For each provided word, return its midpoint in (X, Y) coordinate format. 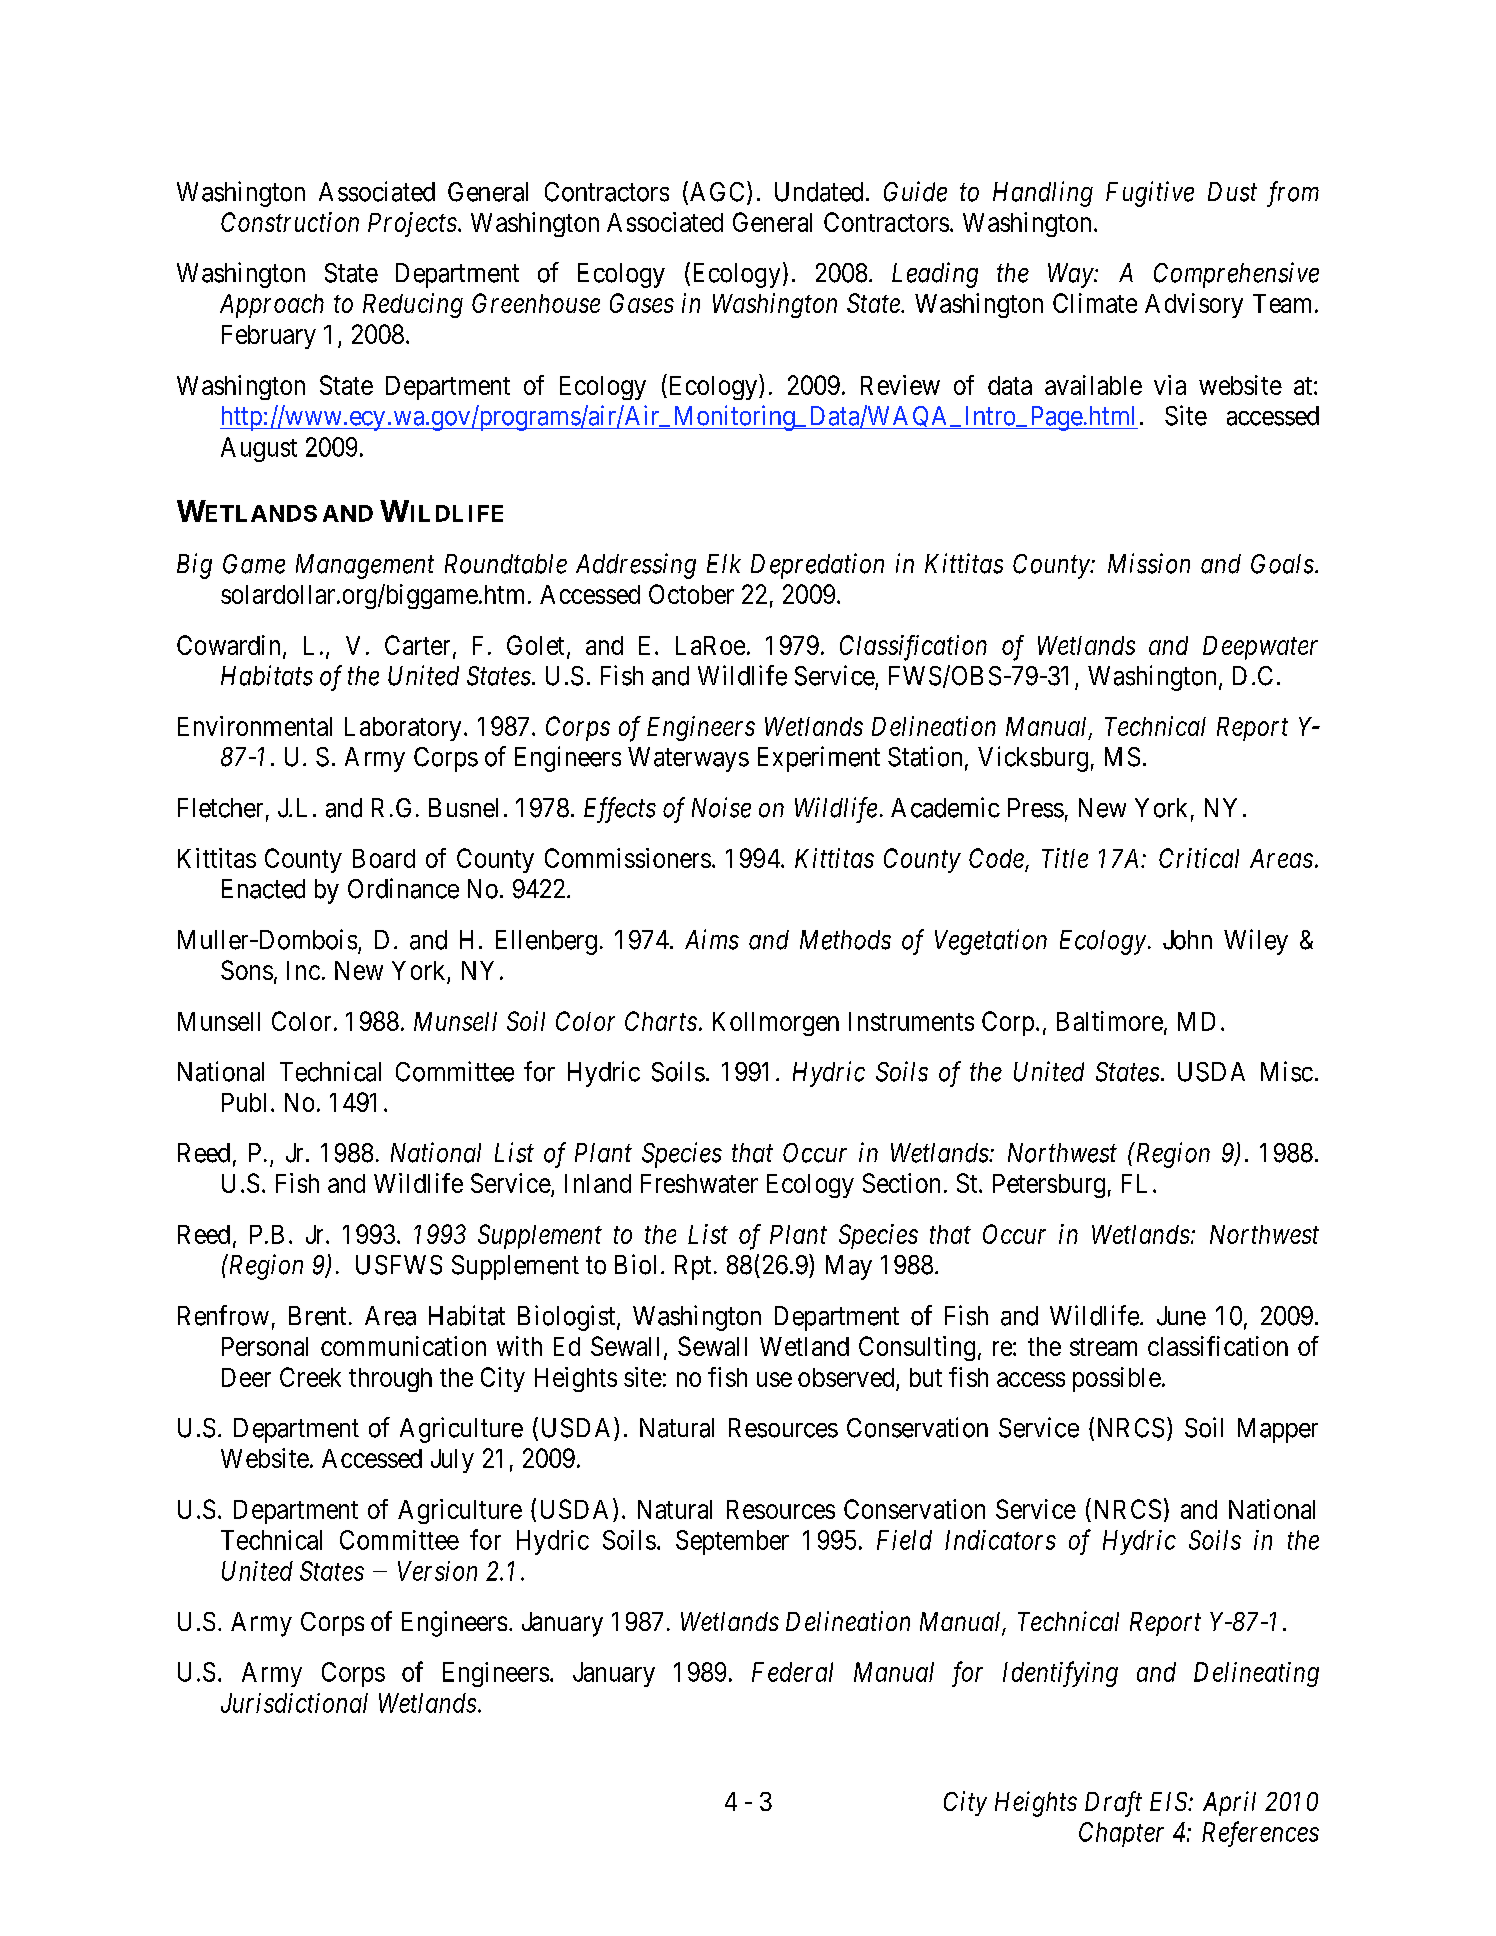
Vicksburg (1033, 759)
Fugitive (1150, 194)
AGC (715, 192)
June (1181, 1316)
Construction (290, 222)
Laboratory (403, 729)
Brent (317, 1316)
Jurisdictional (294, 1703)
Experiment (819, 759)
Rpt (693, 1267)
